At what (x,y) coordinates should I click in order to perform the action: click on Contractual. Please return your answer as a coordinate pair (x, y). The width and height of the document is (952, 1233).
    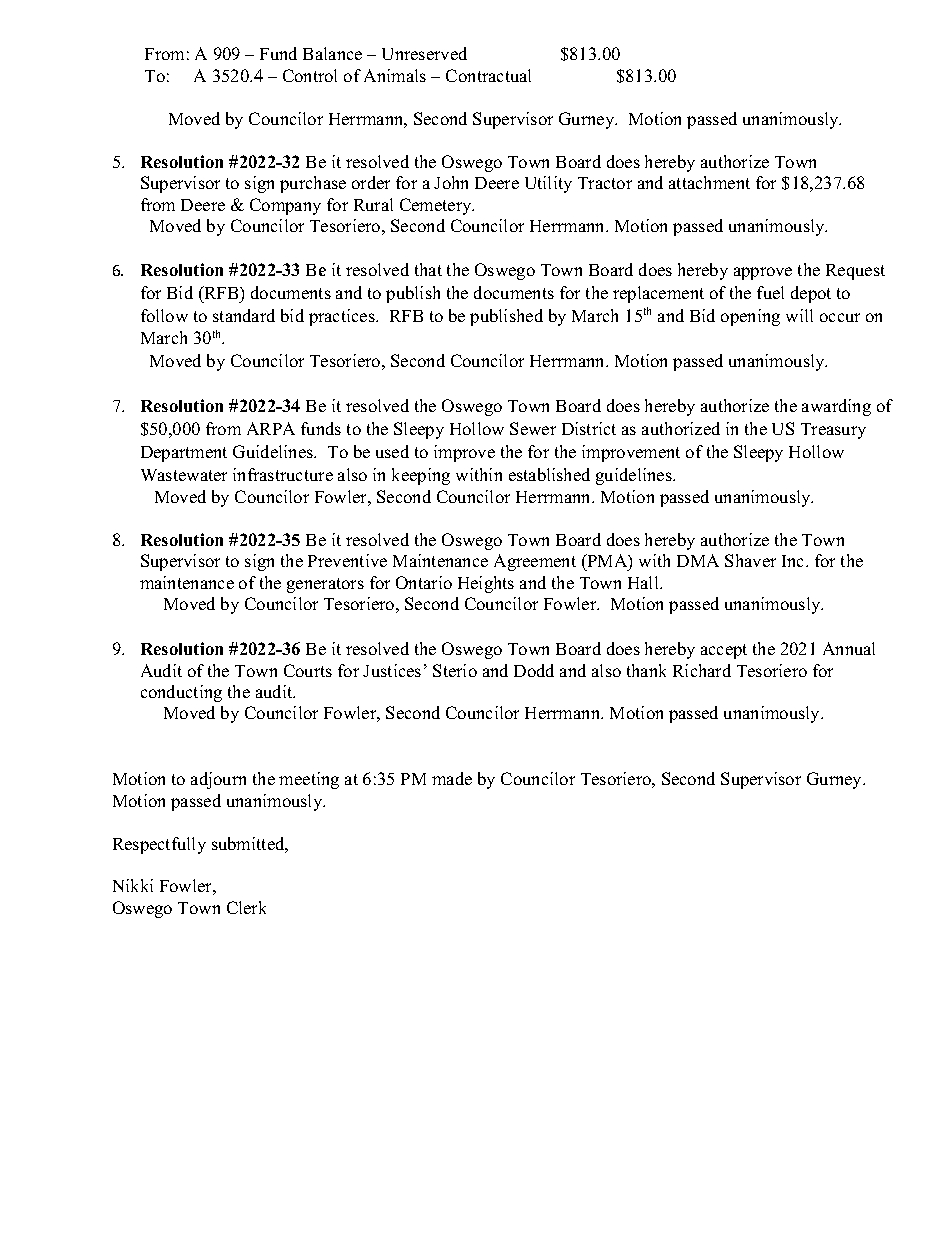
    Looking at the image, I should click on (488, 75).
